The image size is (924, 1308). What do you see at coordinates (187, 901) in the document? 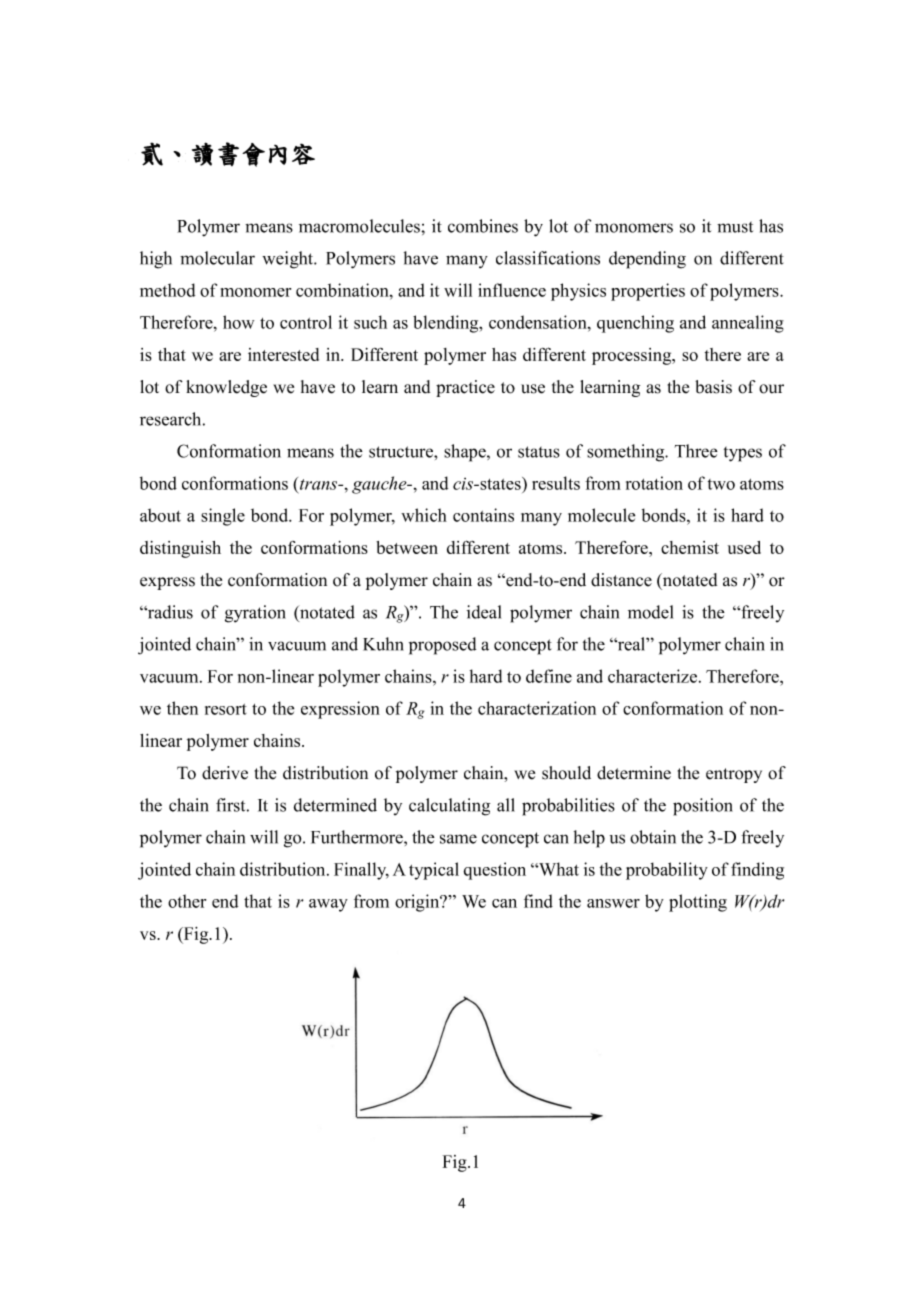
I see `other` at bounding box center [187, 901].
